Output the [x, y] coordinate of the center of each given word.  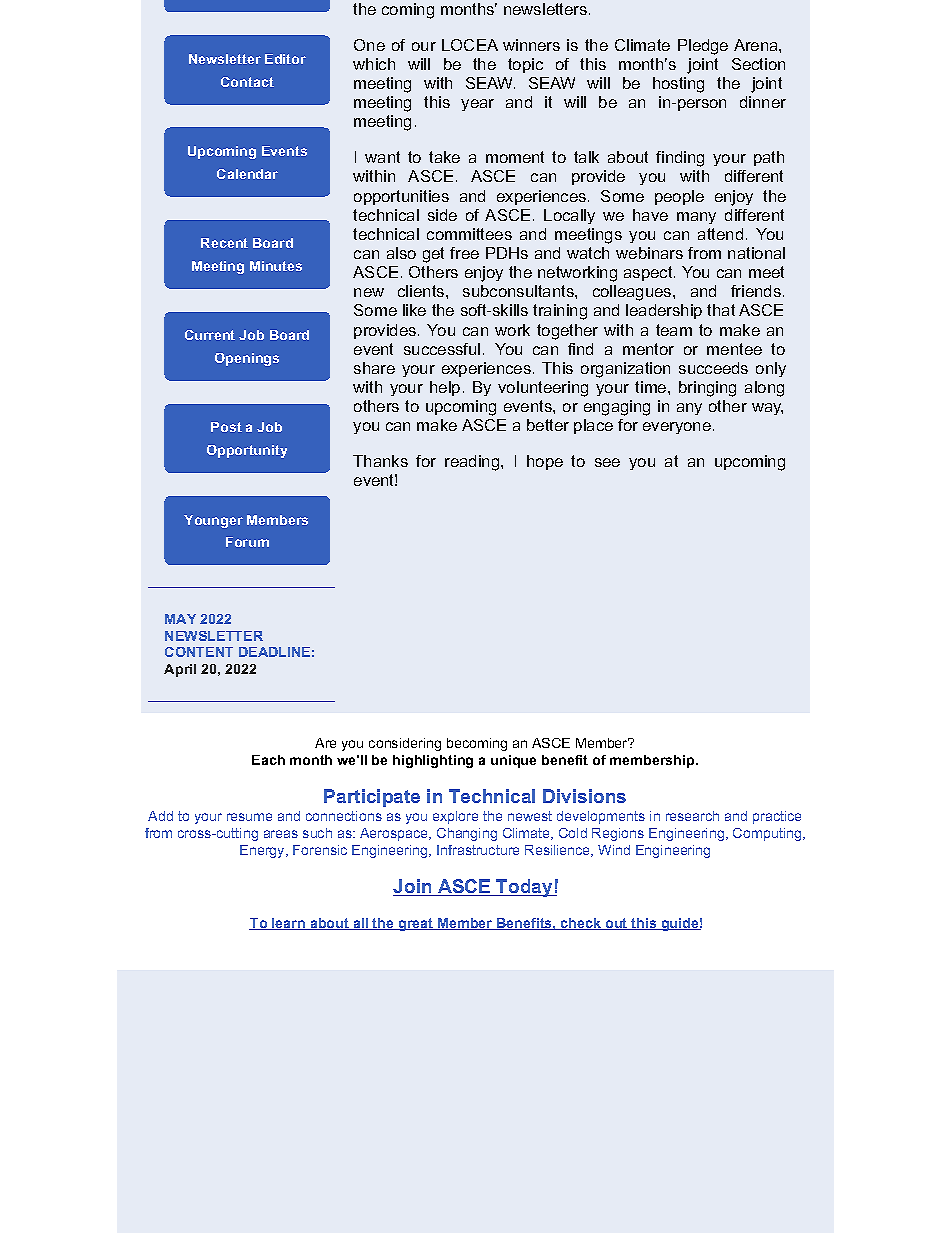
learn [289, 924]
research [692, 816]
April [180, 670]
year [477, 105]
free [464, 253]
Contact [247, 82]
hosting [678, 85]
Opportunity [247, 451]
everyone [677, 428]
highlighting [433, 761]
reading [473, 463]
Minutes [276, 266]
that [721, 310]
